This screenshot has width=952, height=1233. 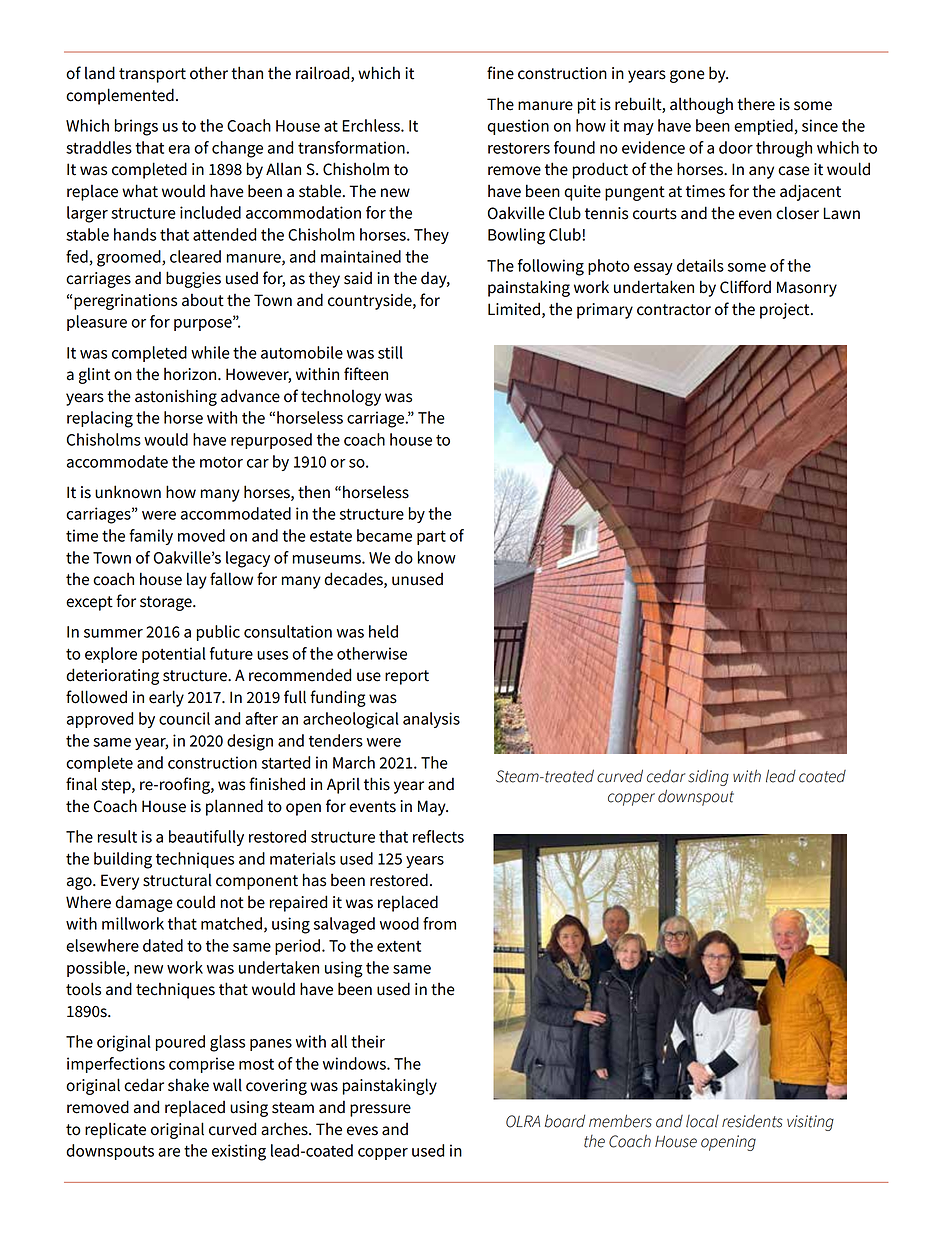 I want to click on residents, so click(x=752, y=1121).
